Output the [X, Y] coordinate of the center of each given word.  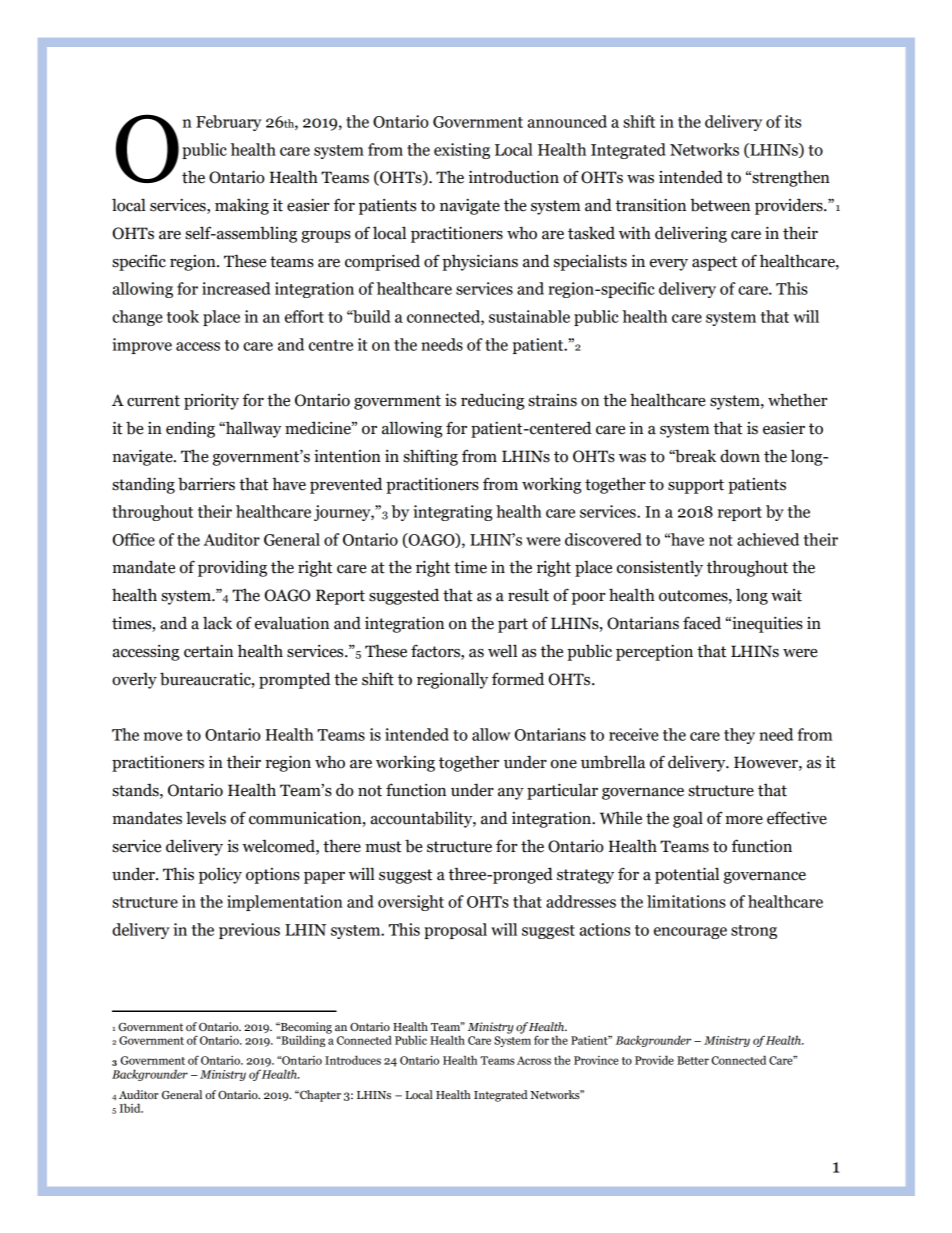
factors [436, 651]
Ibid [131, 1108]
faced [702, 623]
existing [462, 151]
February [229, 123]
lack [217, 623]
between [720, 205]
